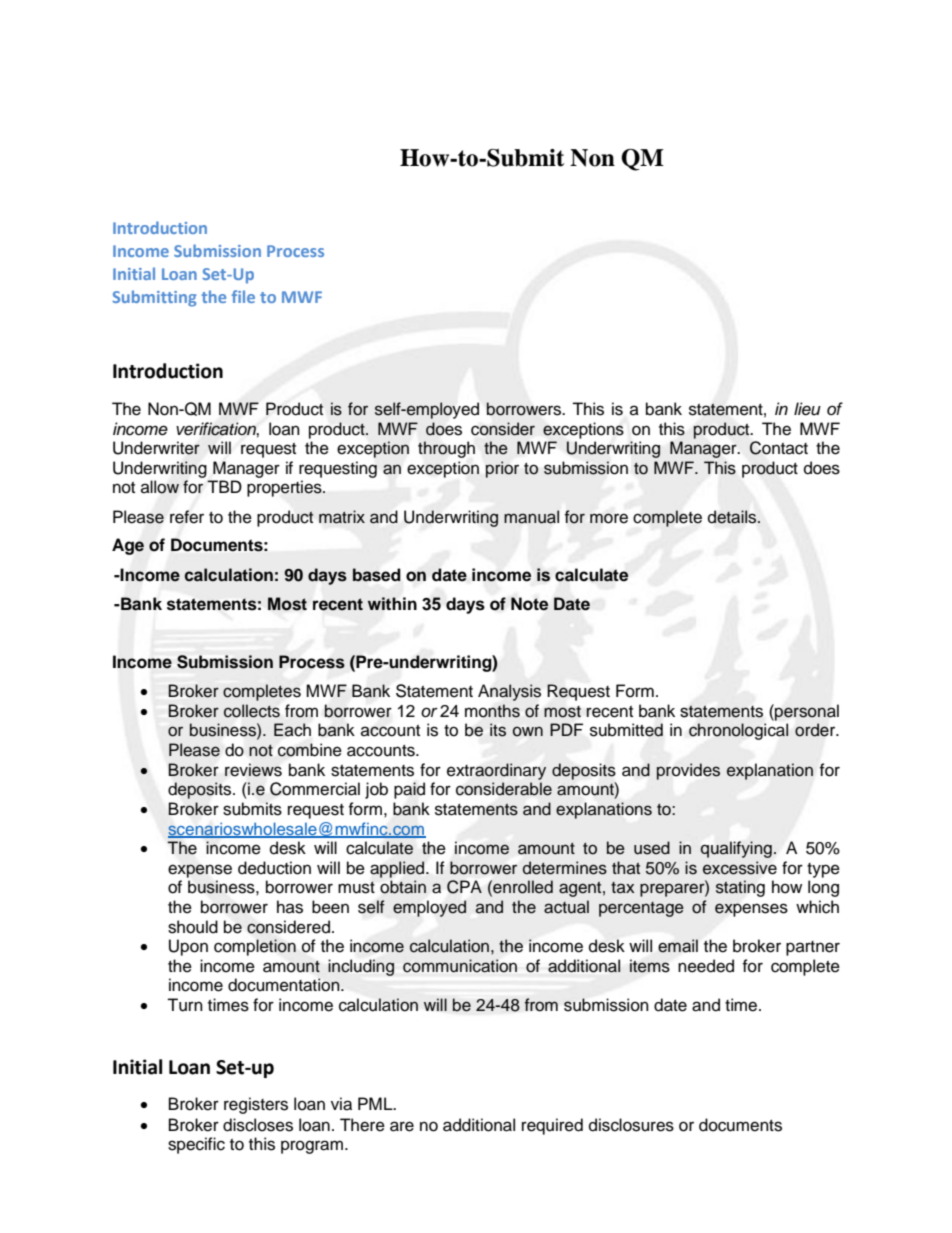 This document has width=952, height=1233. I want to click on refer, so click(187, 517).
